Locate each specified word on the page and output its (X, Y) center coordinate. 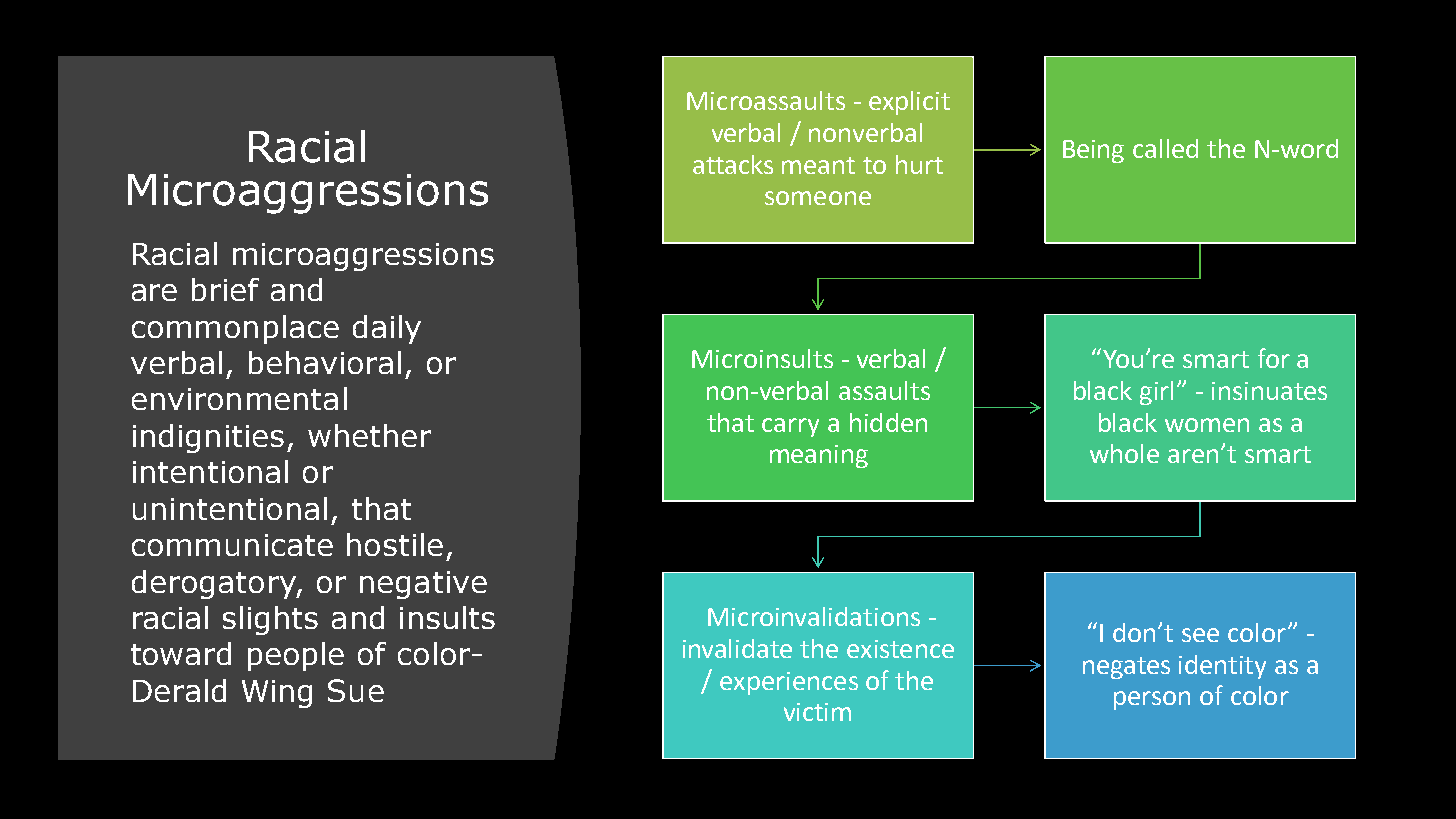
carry (790, 427)
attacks (733, 164)
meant (818, 165)
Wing (277, 694)
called (1165, 148)
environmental (239, 398)
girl (1156, 393)
